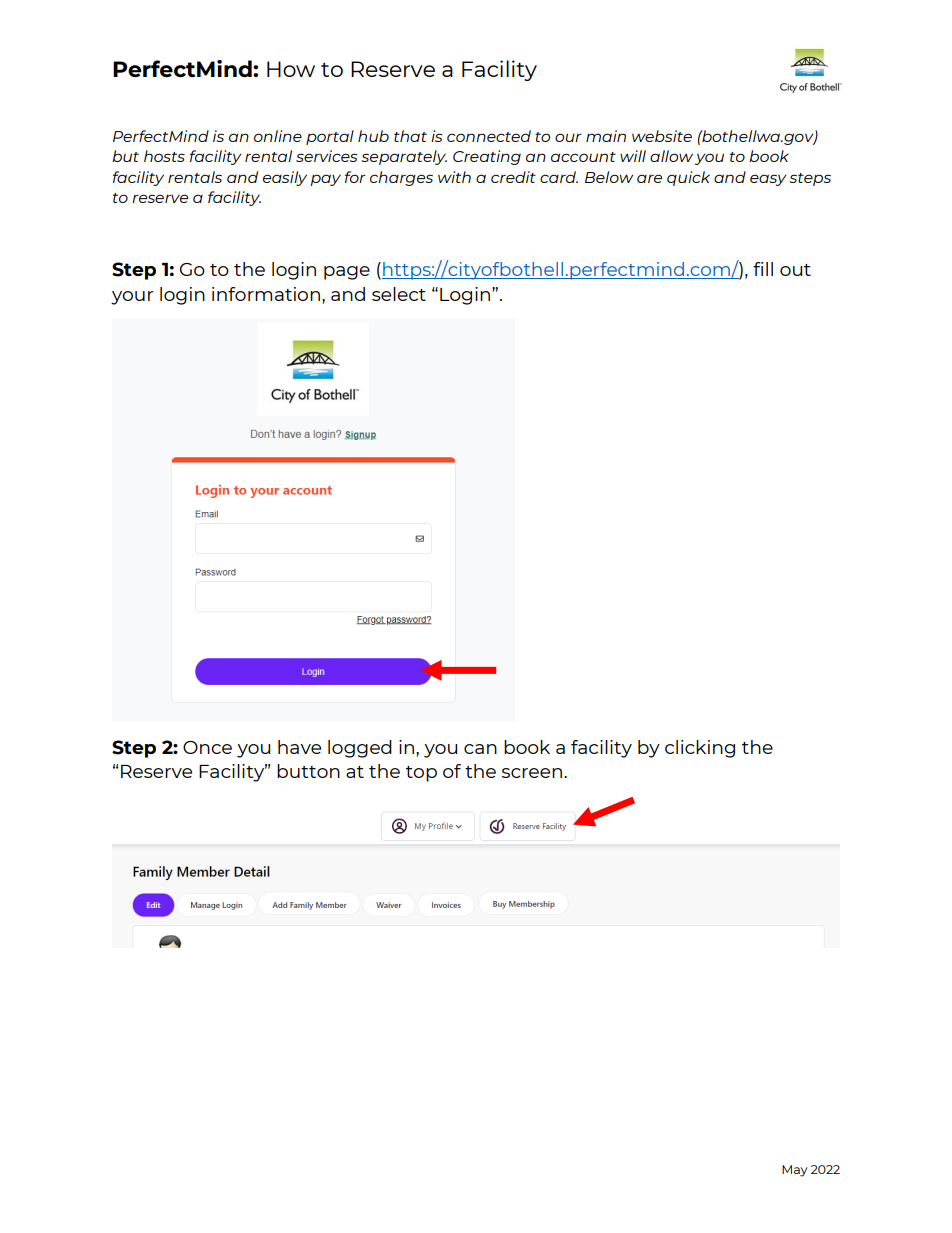 Image resolution: width=952 pixels, height=1233 pixels. I want to click on Once, so click(207, 747).
